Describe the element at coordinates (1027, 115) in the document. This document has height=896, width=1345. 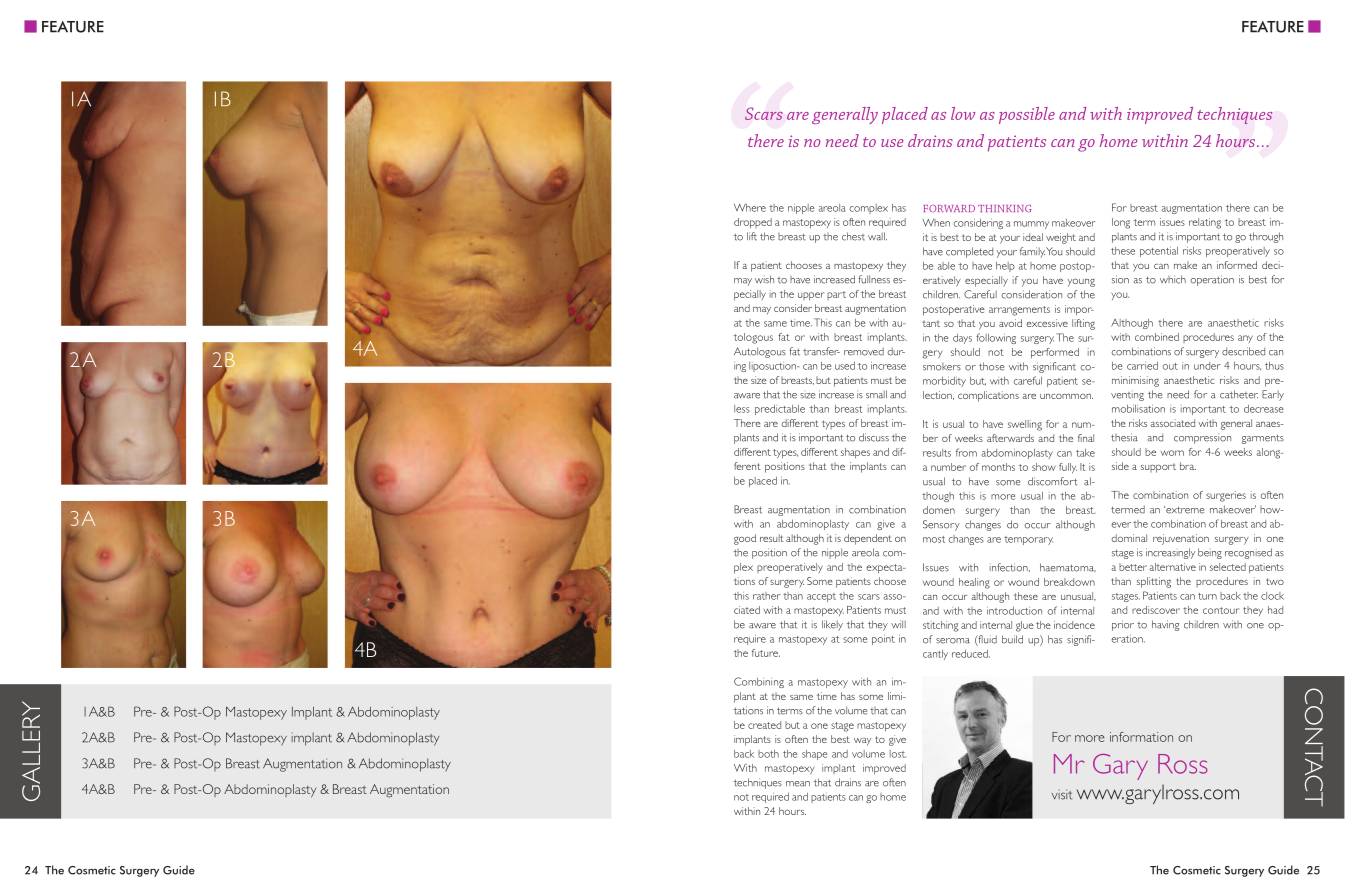
I see `possible` at that location.
